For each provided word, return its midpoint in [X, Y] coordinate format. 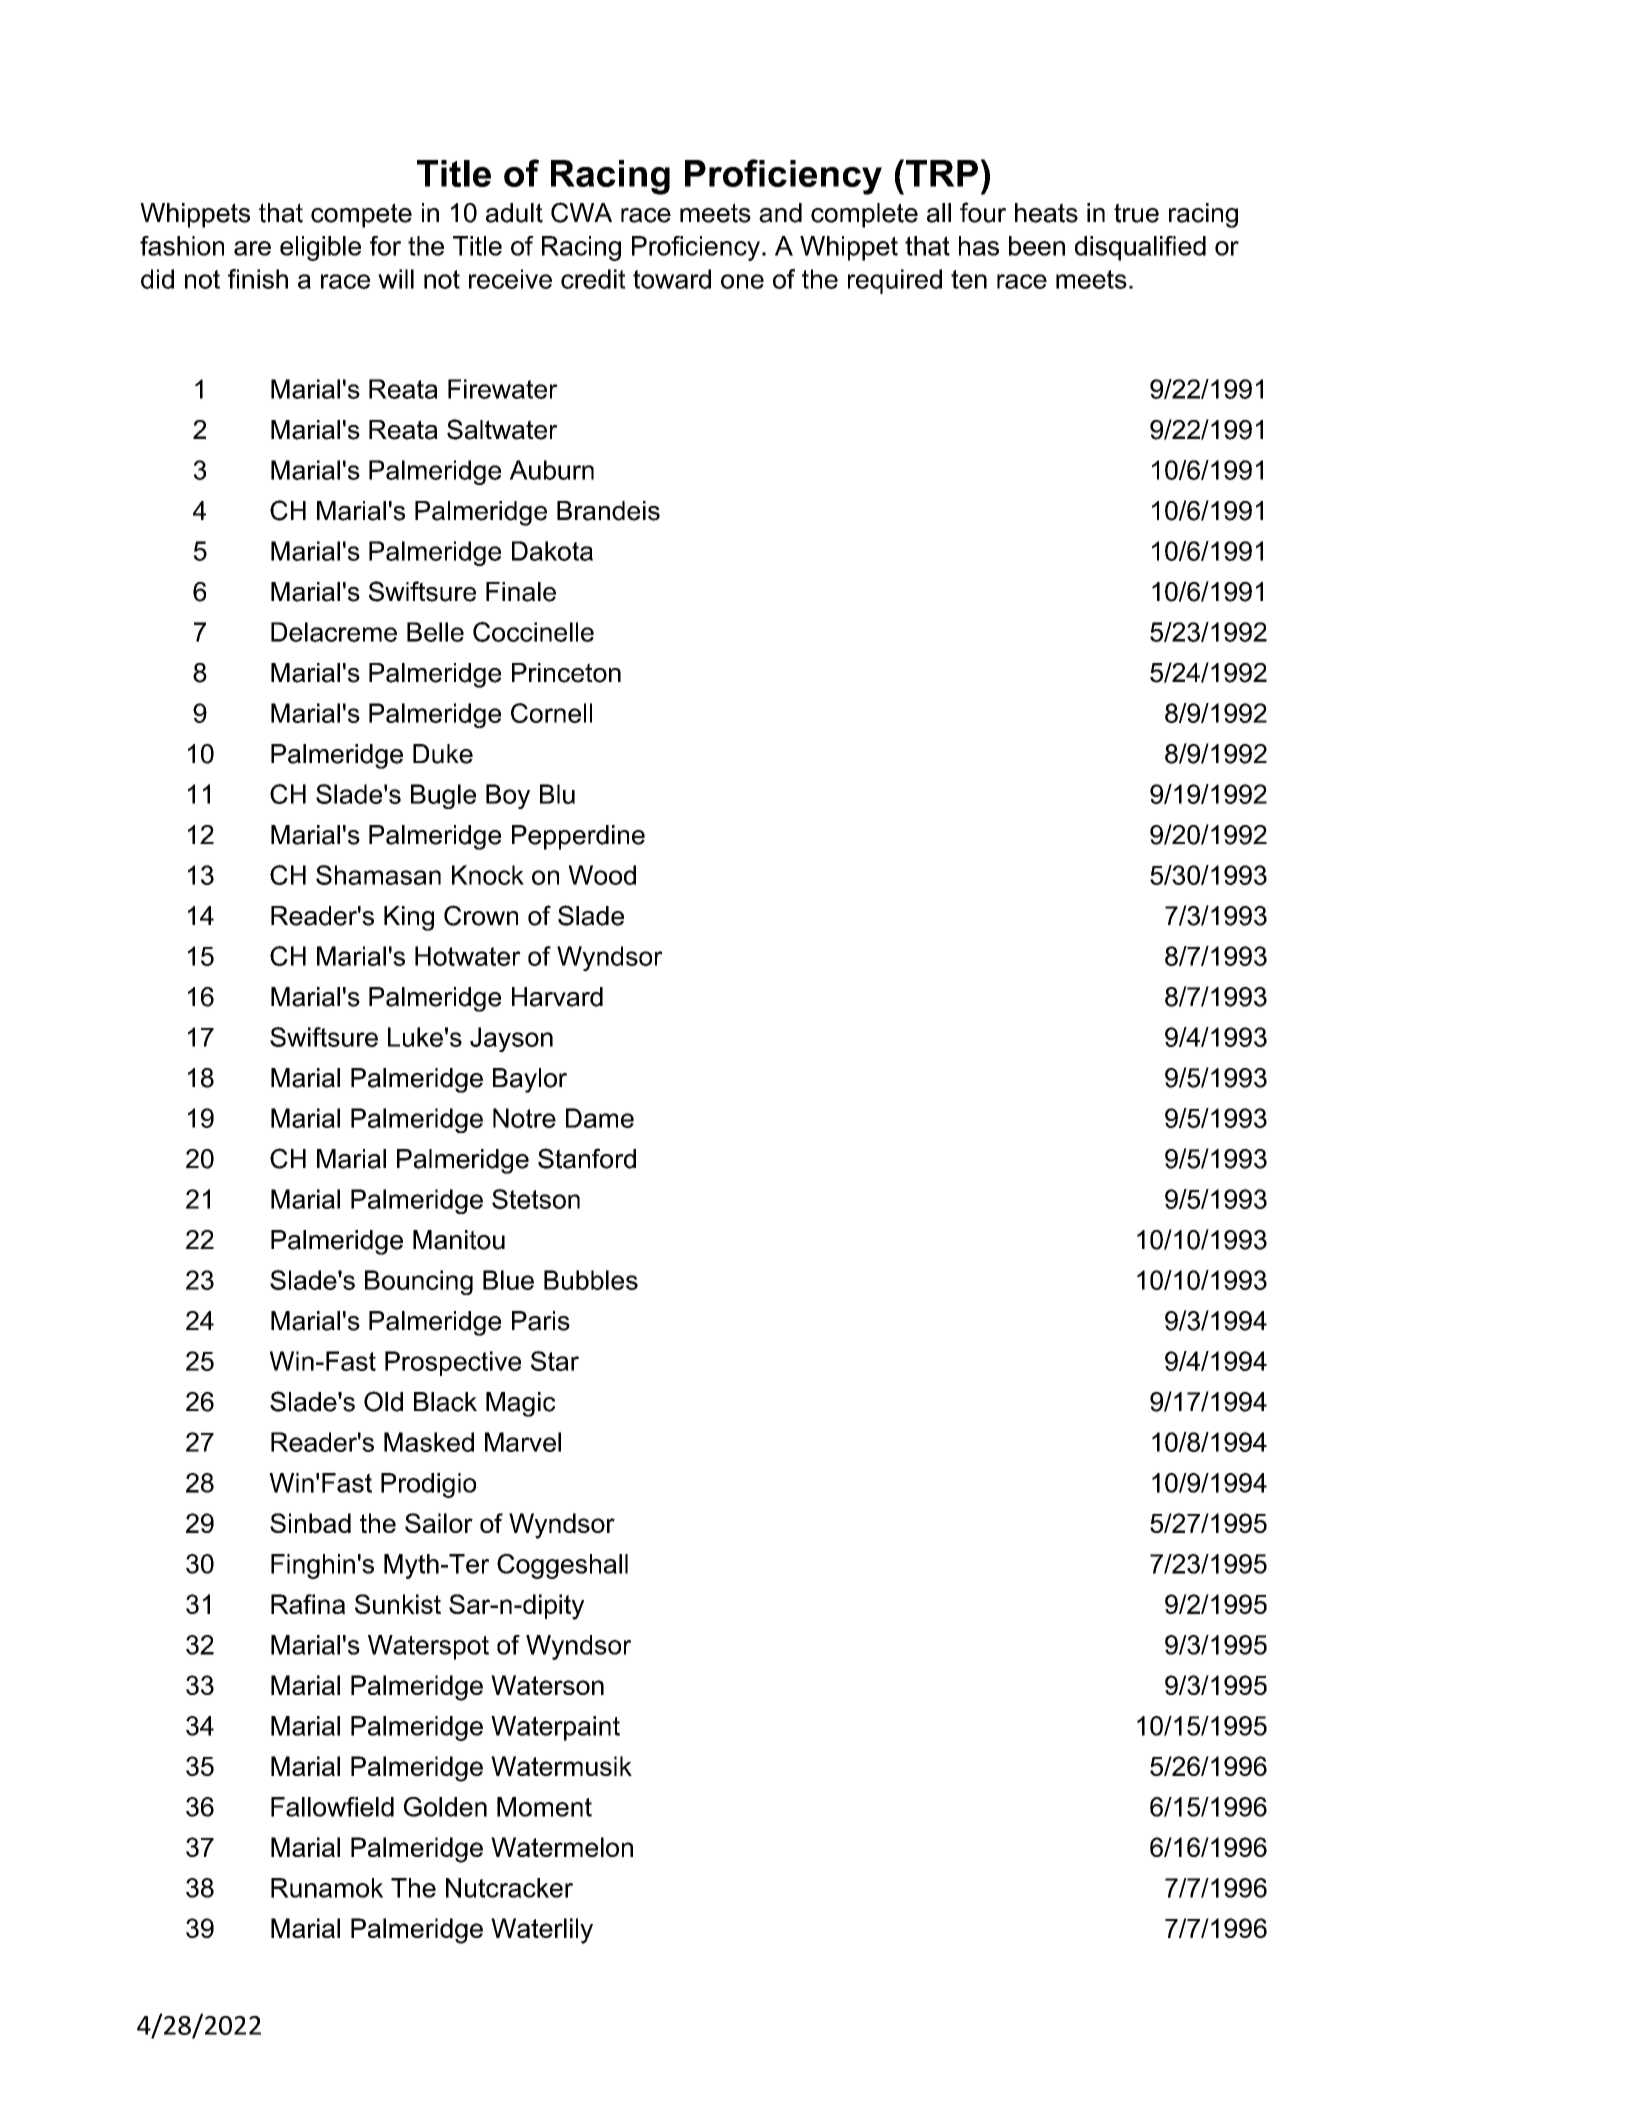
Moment [544, 1807]
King [409, 918]
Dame [600, 1118]
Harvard [557, 997]
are [252, 248]
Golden [445, 1807]
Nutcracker [509, 1888]
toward [672, 279]
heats [1046, 213]
